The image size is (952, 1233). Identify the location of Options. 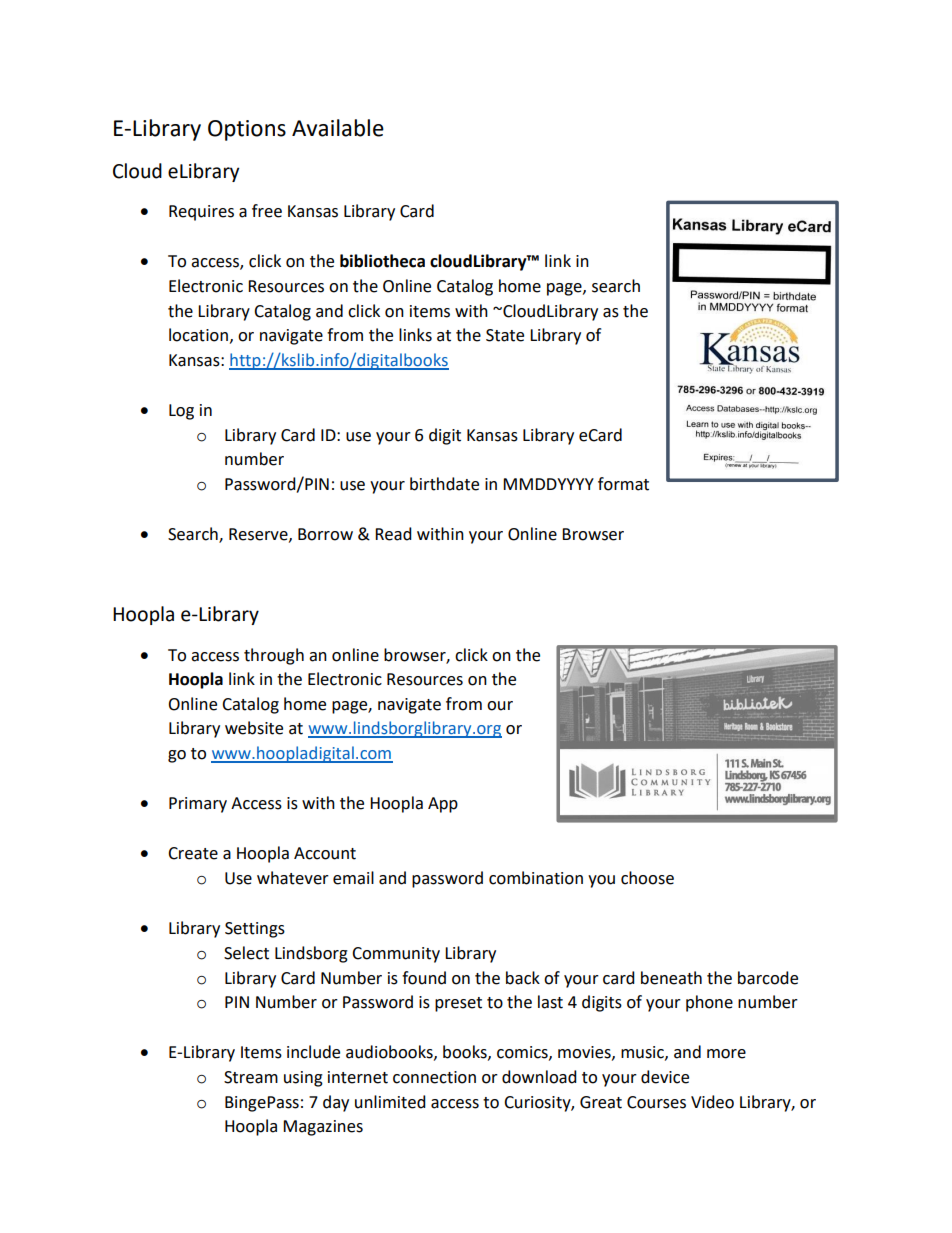
(247, 130).
